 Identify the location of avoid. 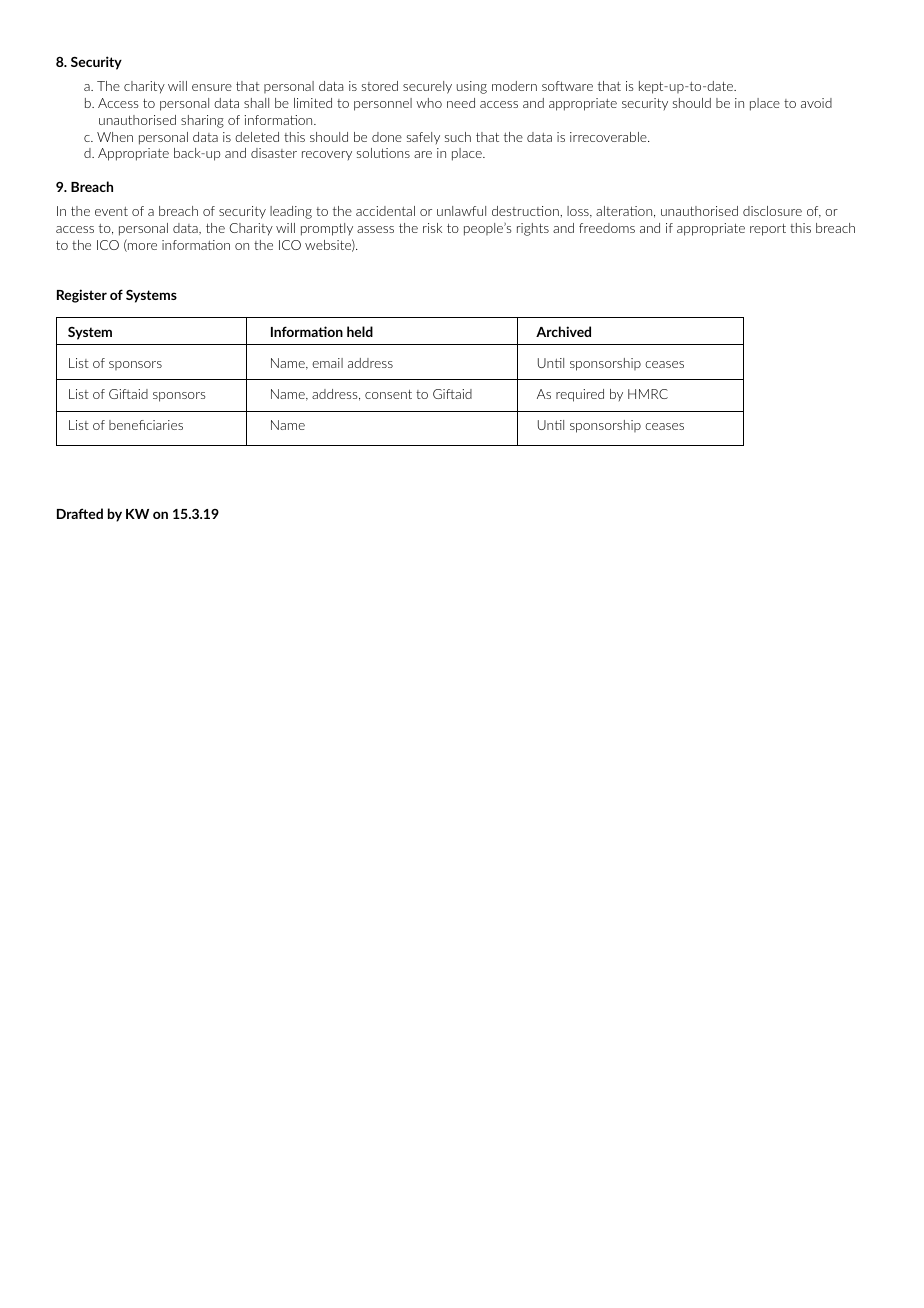
(816, 103).
